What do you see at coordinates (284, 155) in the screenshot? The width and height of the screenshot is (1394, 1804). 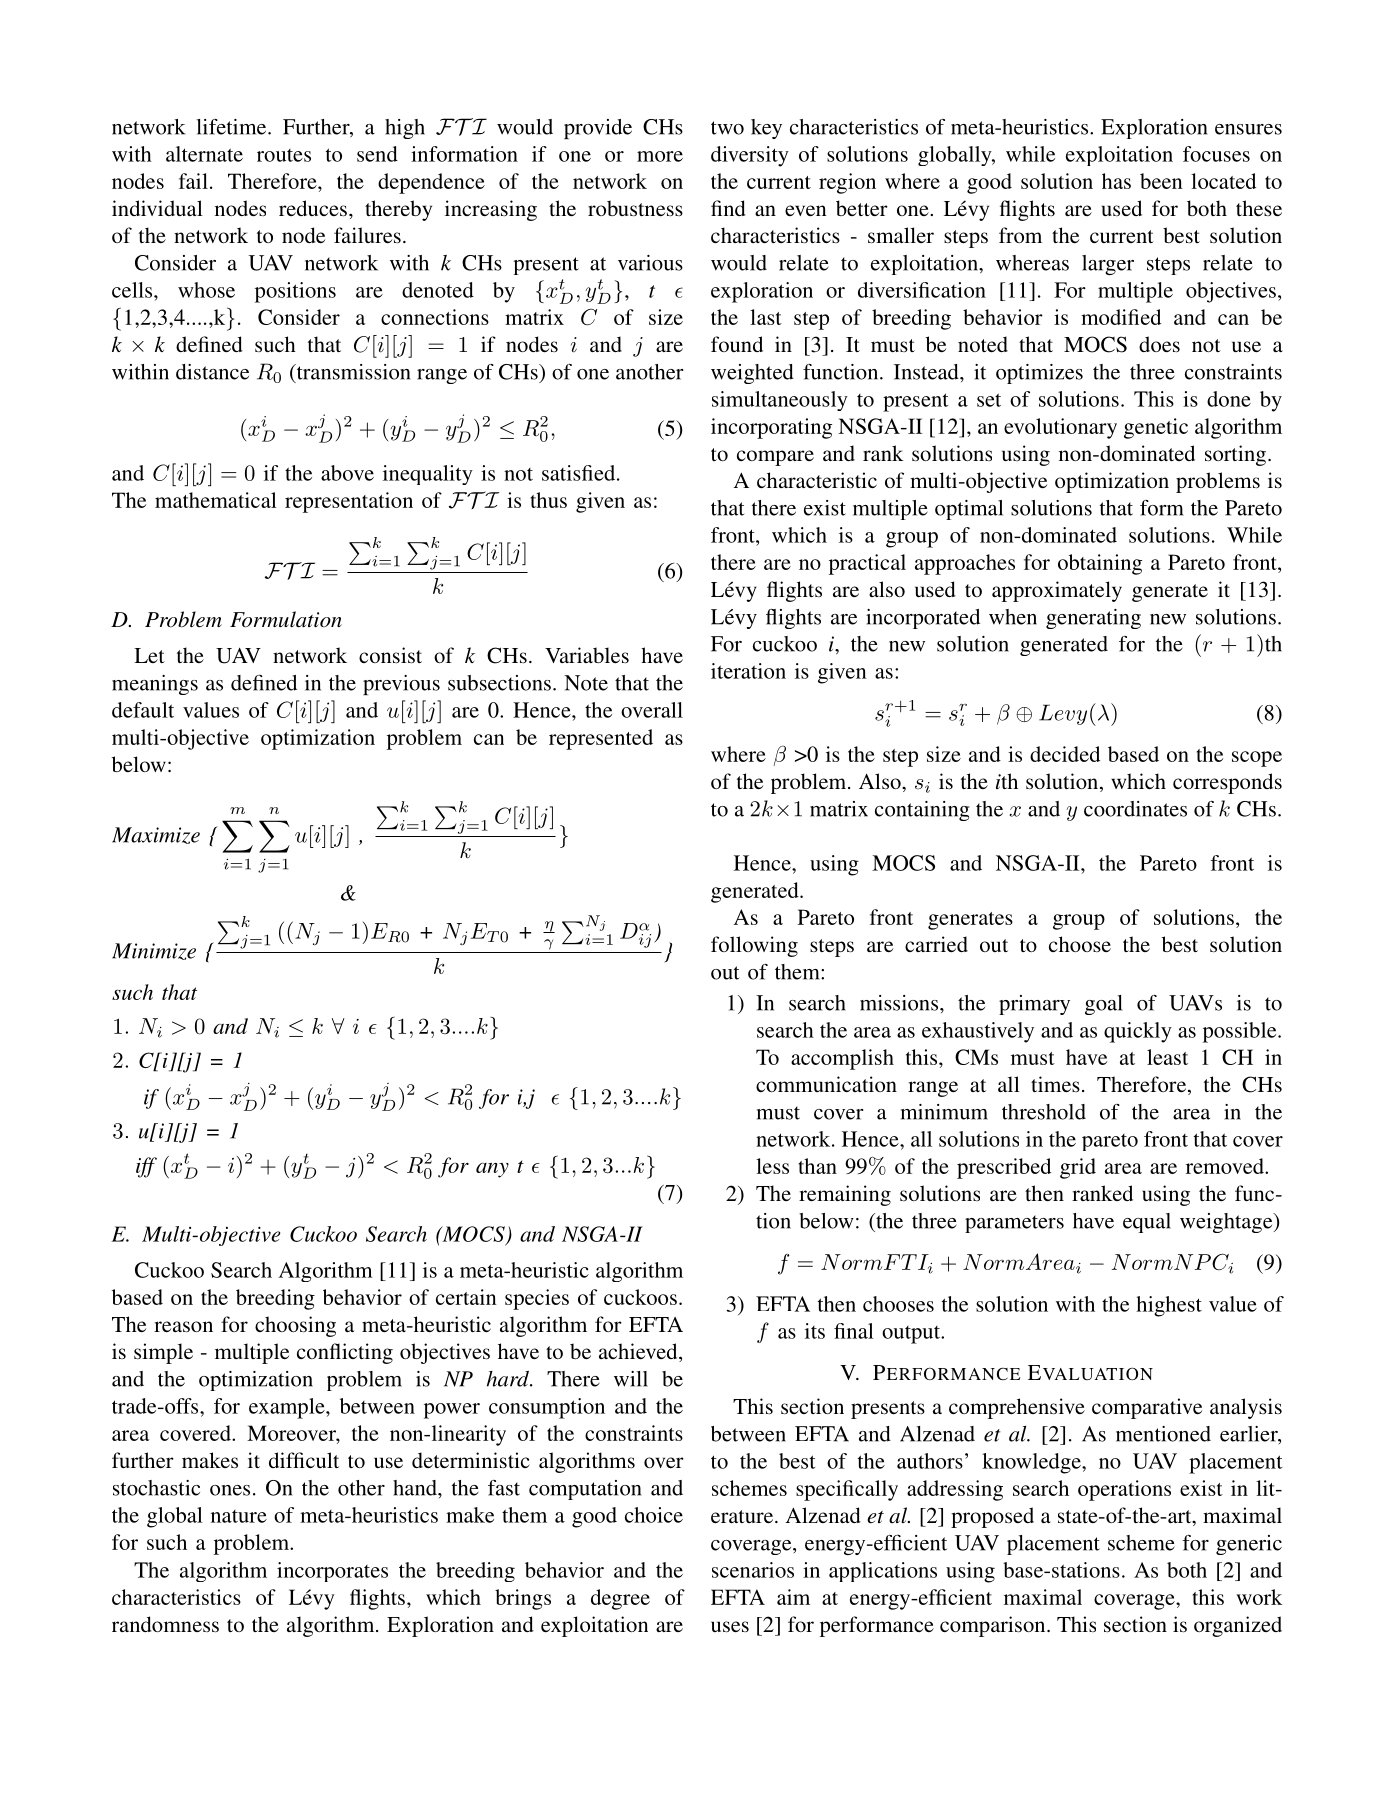 I see `routes` at bounding box center [284, 155].
